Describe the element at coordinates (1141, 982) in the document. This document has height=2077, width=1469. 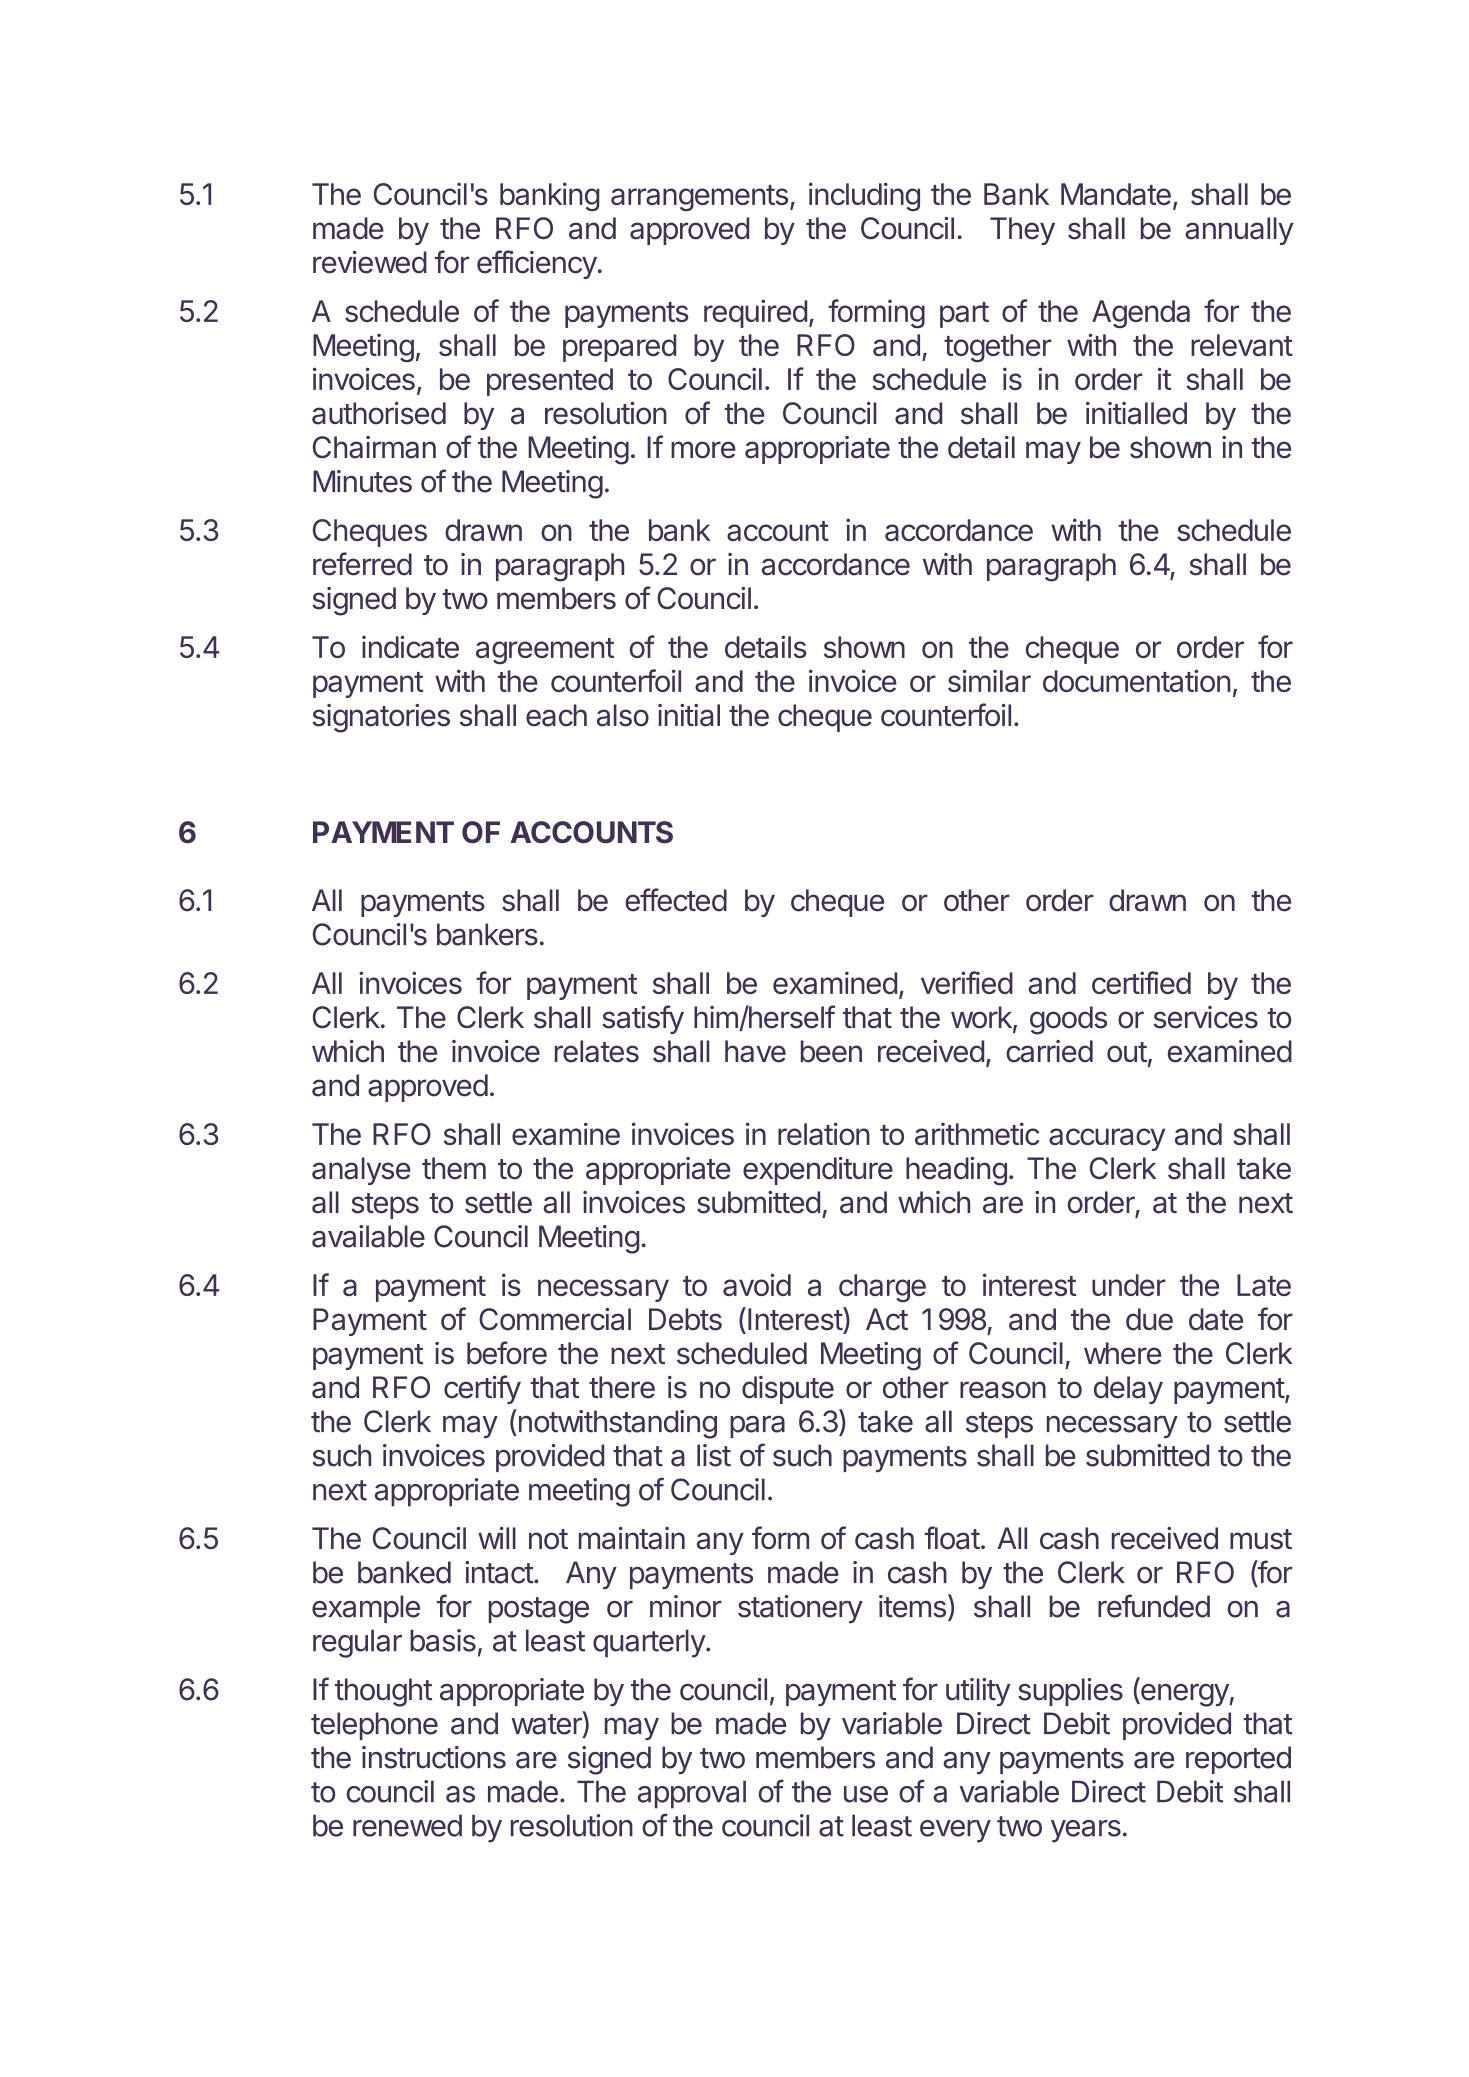
I see `certified` at that location.
